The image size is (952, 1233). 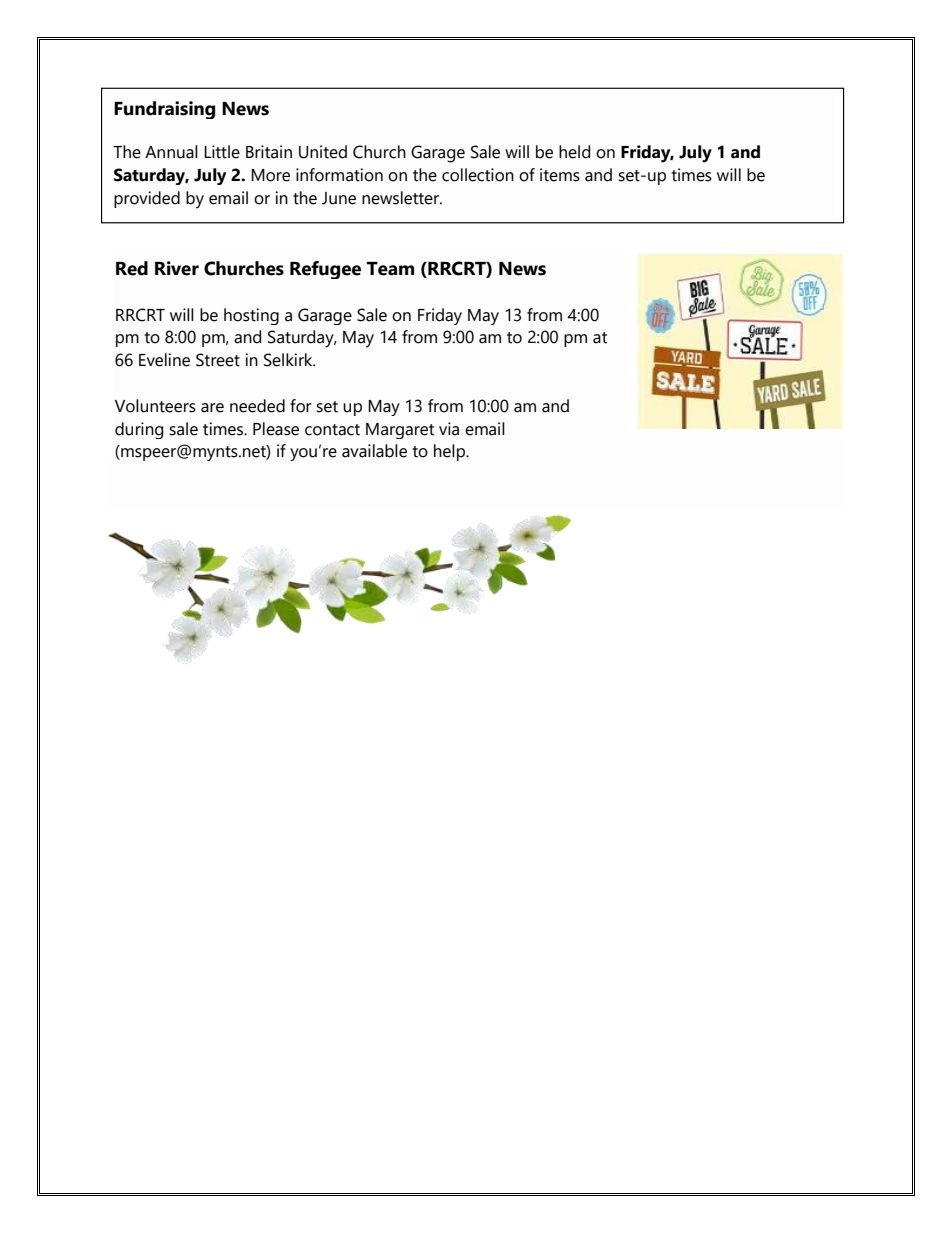 What do you see at coordinates (139, 430) in the page?
I see `during` at bounding box center [139, 430].
